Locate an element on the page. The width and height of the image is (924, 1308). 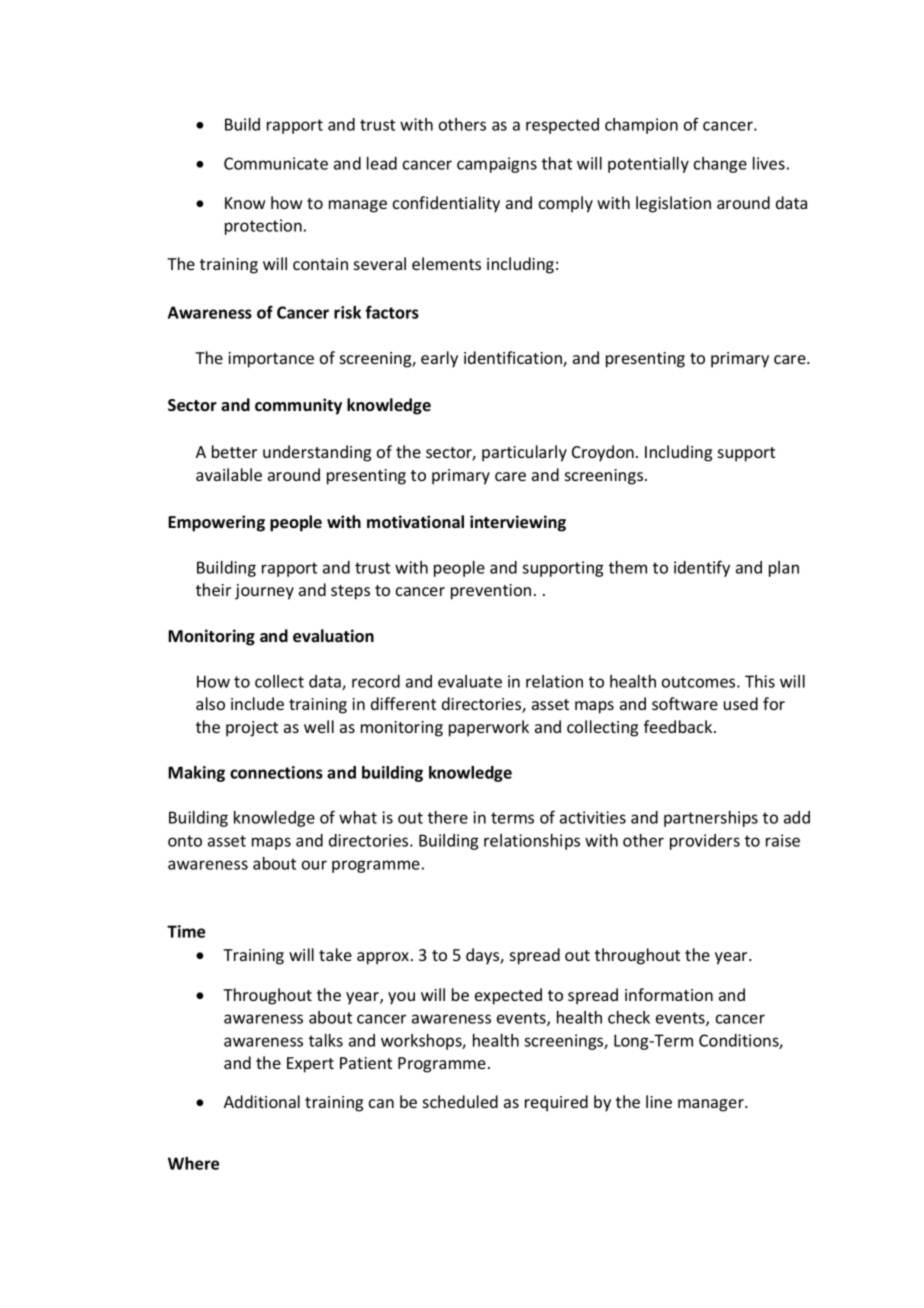
connections is located at coordinates (276, 772).
